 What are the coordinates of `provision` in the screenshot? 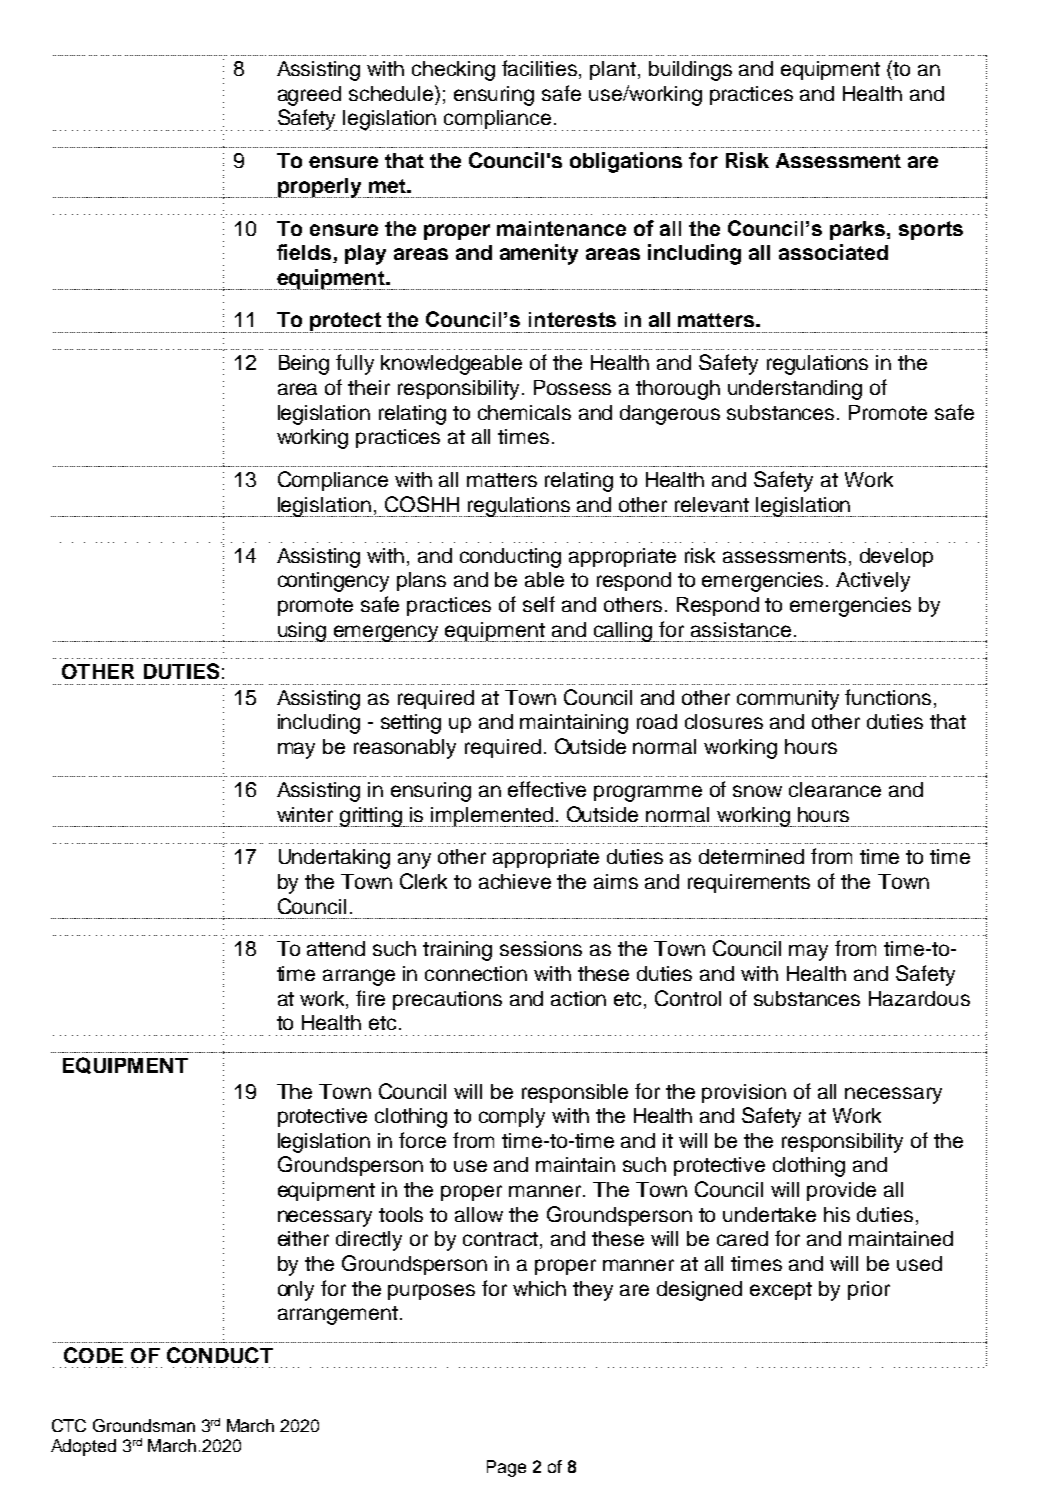 It's located at (744, 1093).
